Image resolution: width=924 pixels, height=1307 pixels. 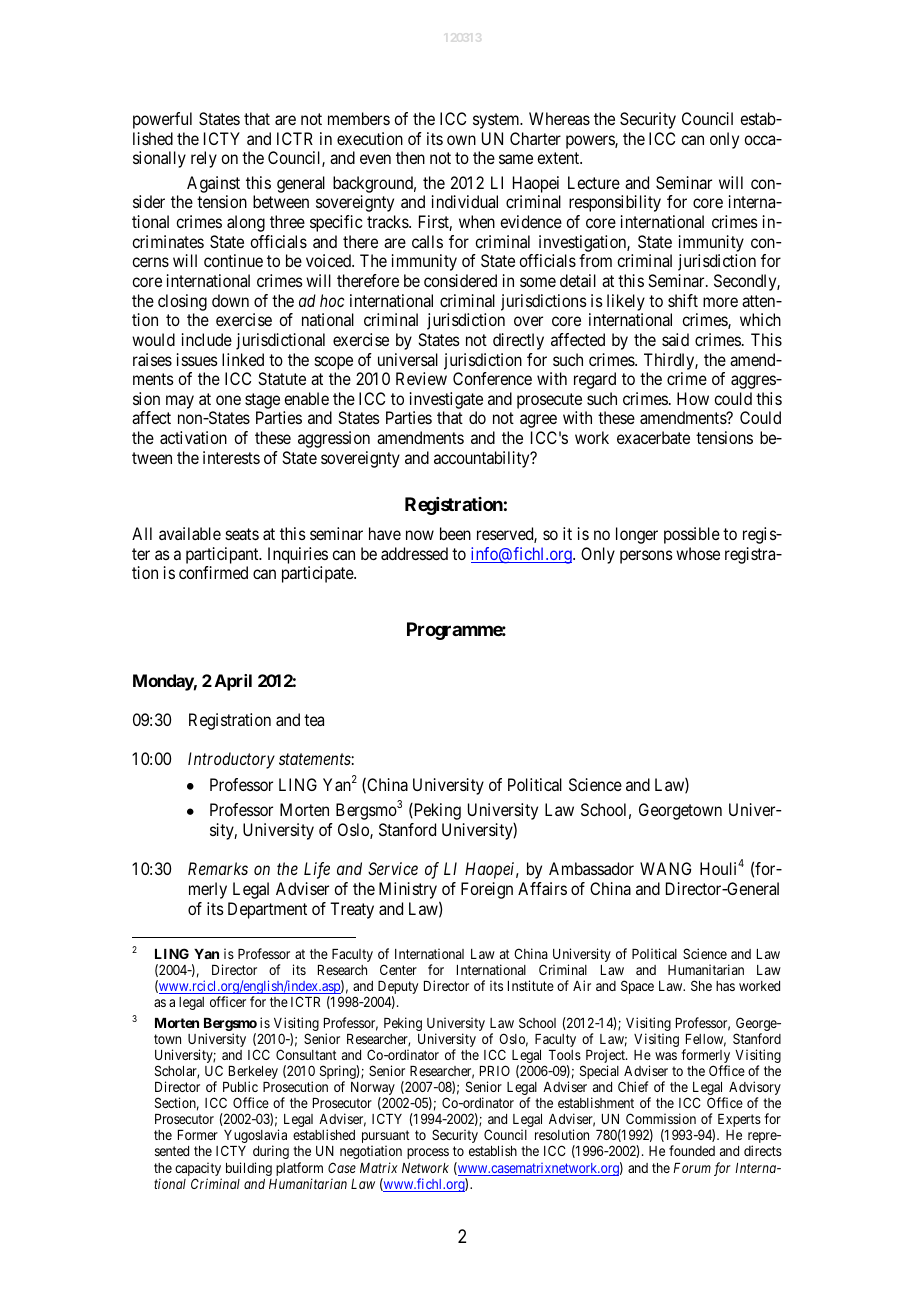 What do you see at coordinates (233, 682) in the page?
I see `April` at bounding box center [233, 682].
